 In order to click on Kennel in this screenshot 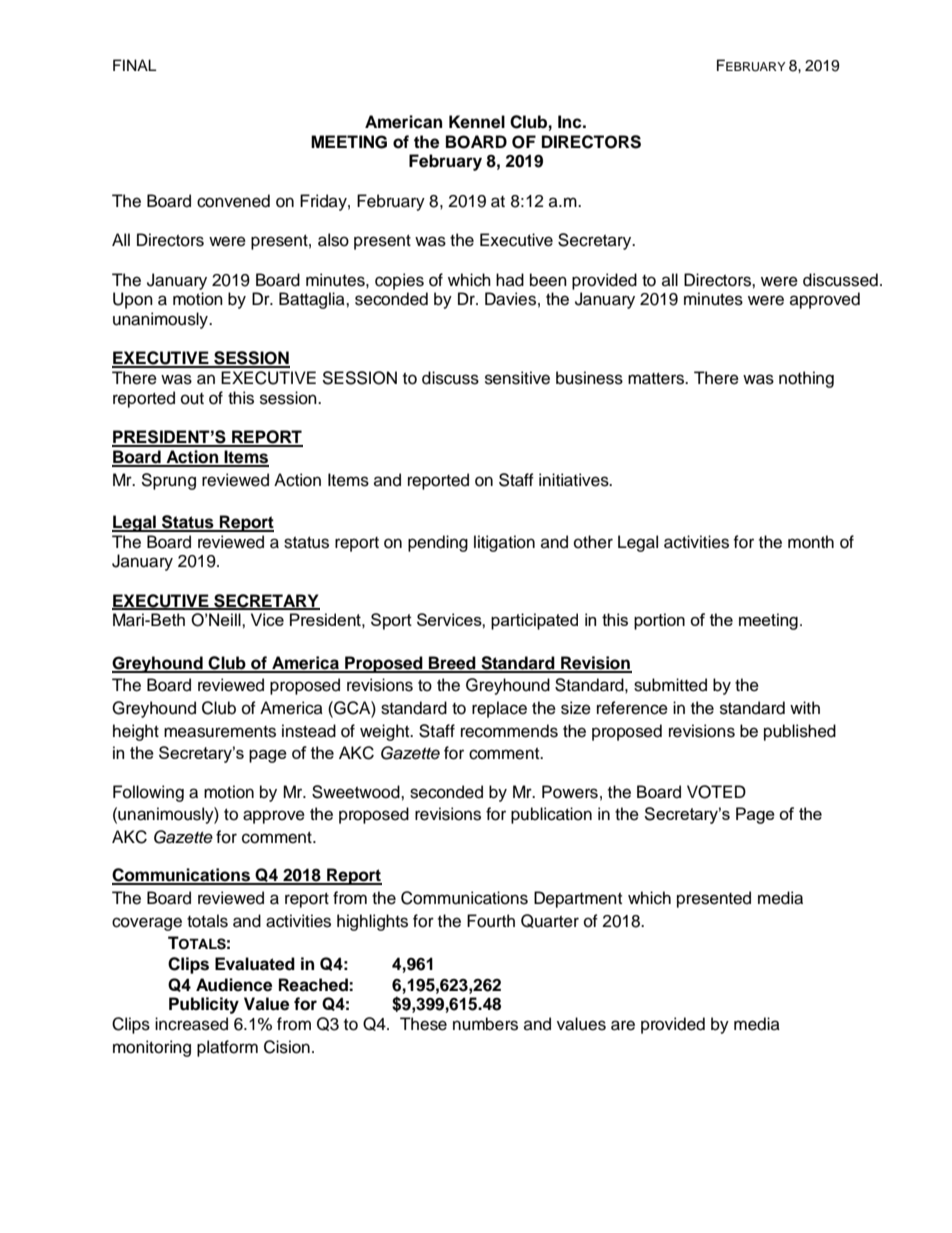, I will do `click(477, 122)`.
